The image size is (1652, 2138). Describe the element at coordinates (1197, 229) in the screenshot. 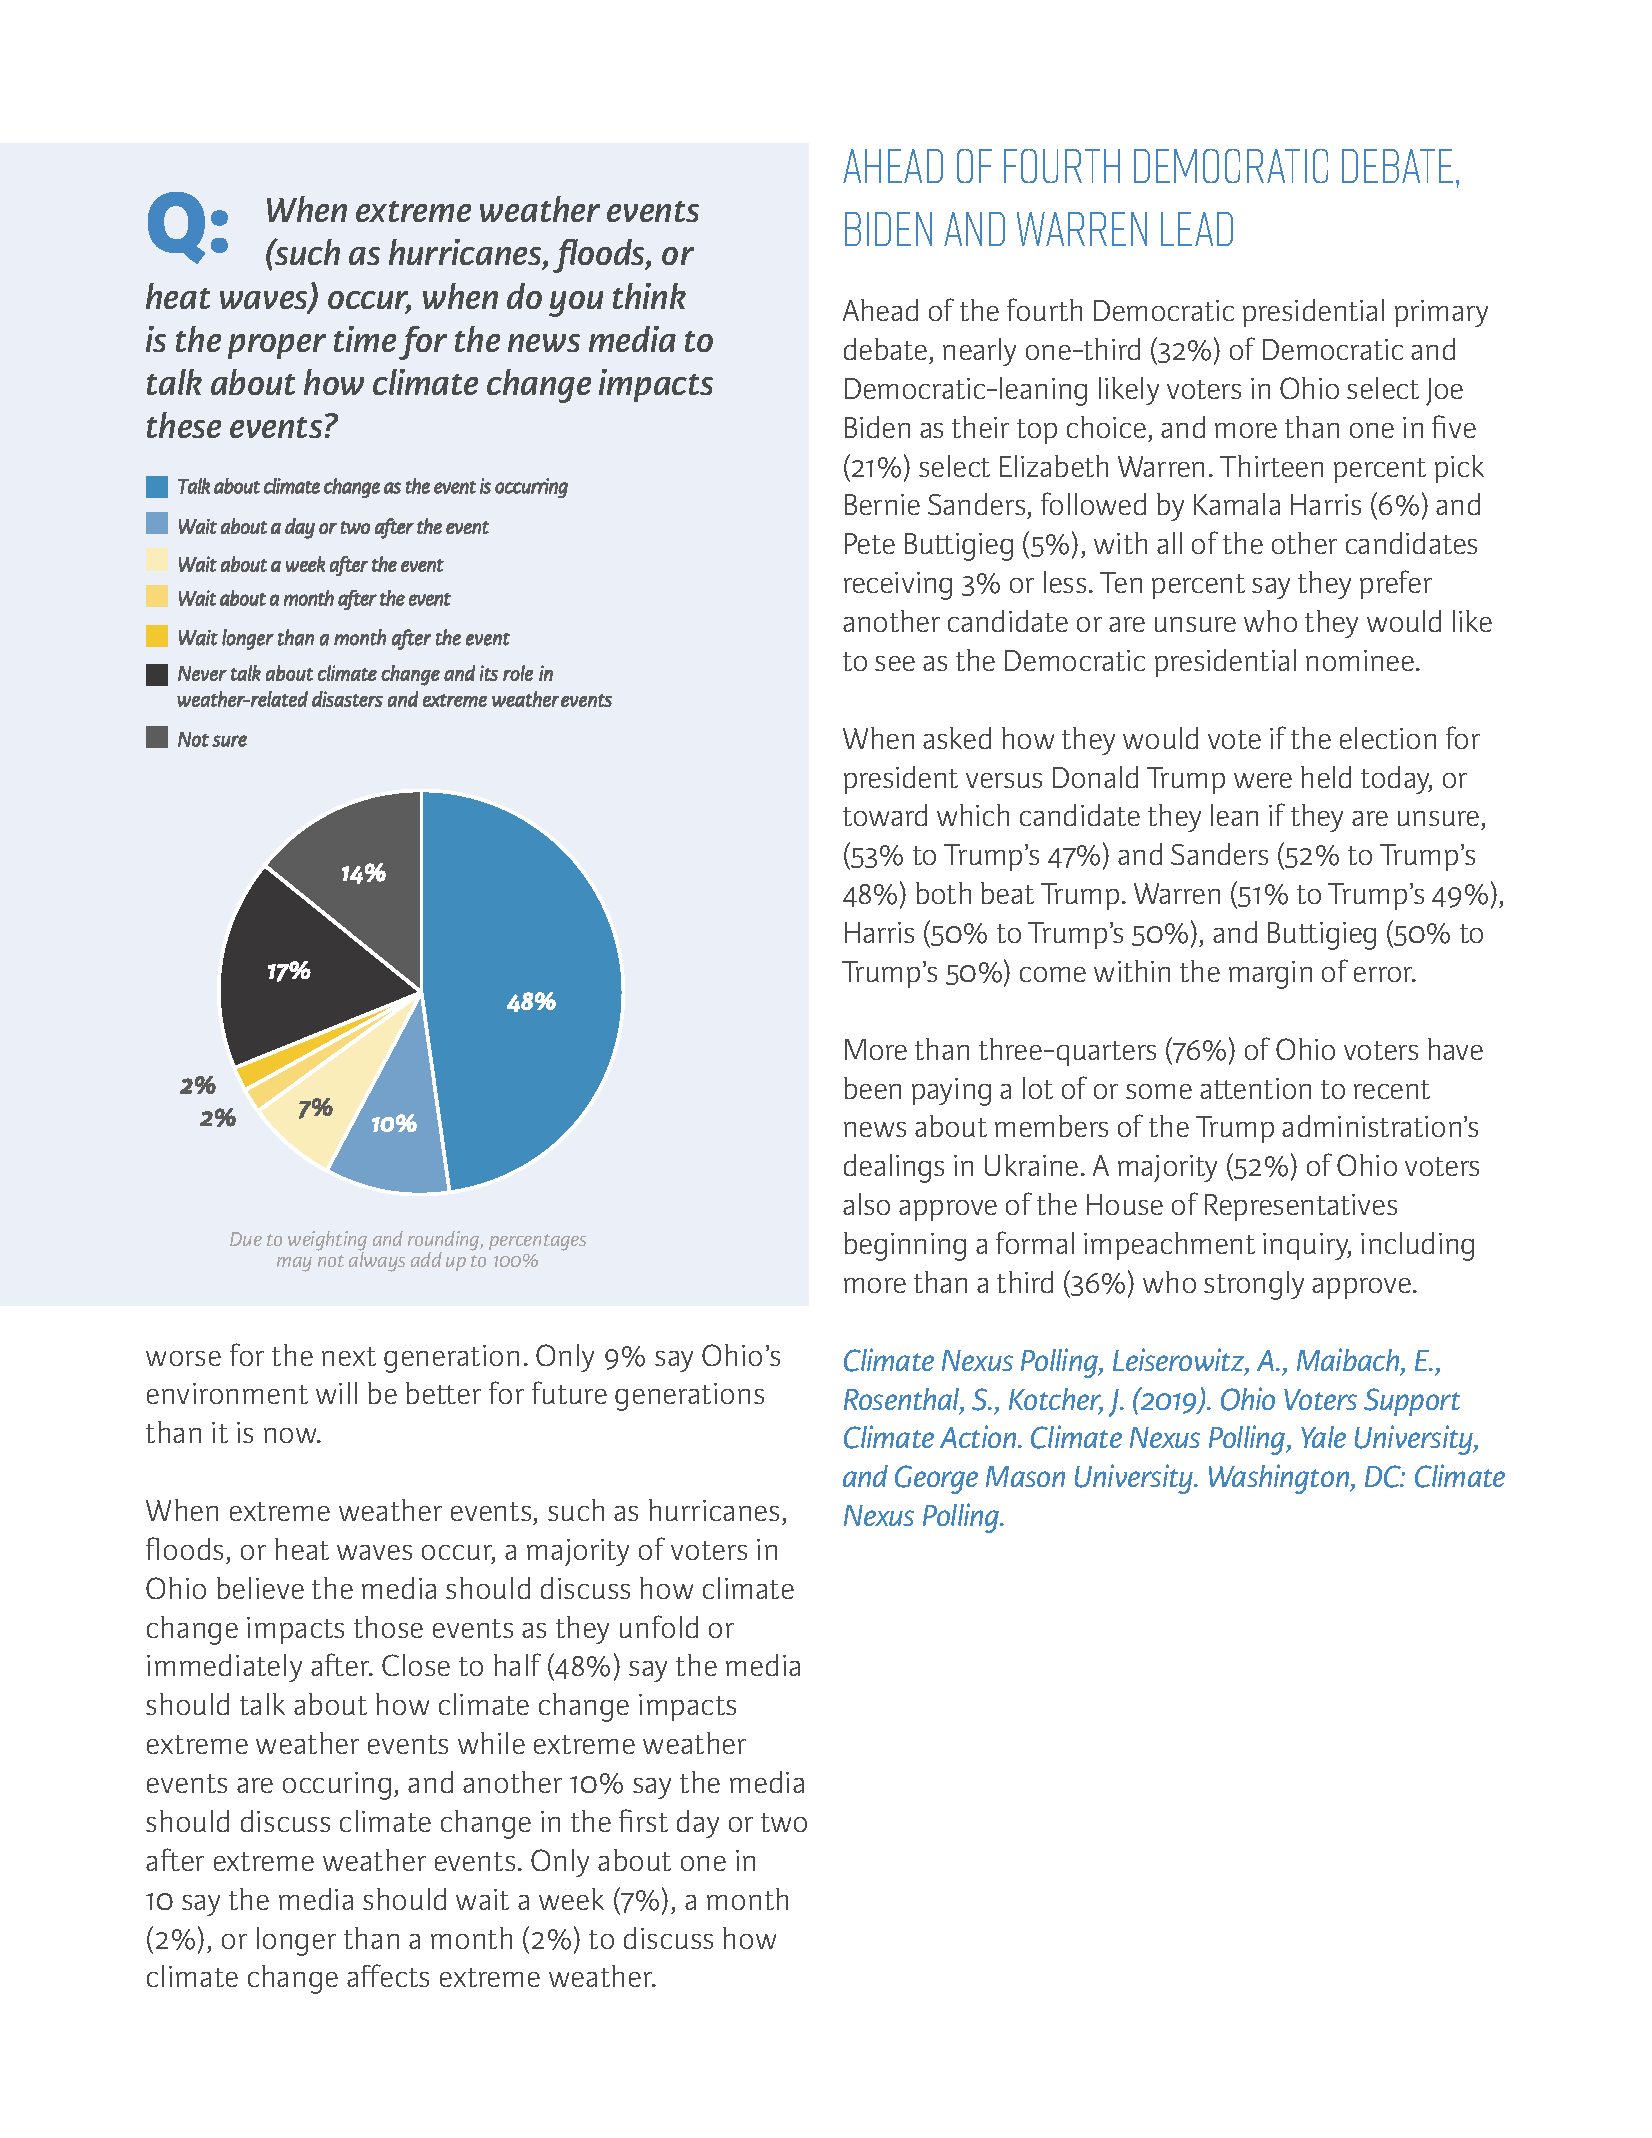

I see `Lead` at that location.
